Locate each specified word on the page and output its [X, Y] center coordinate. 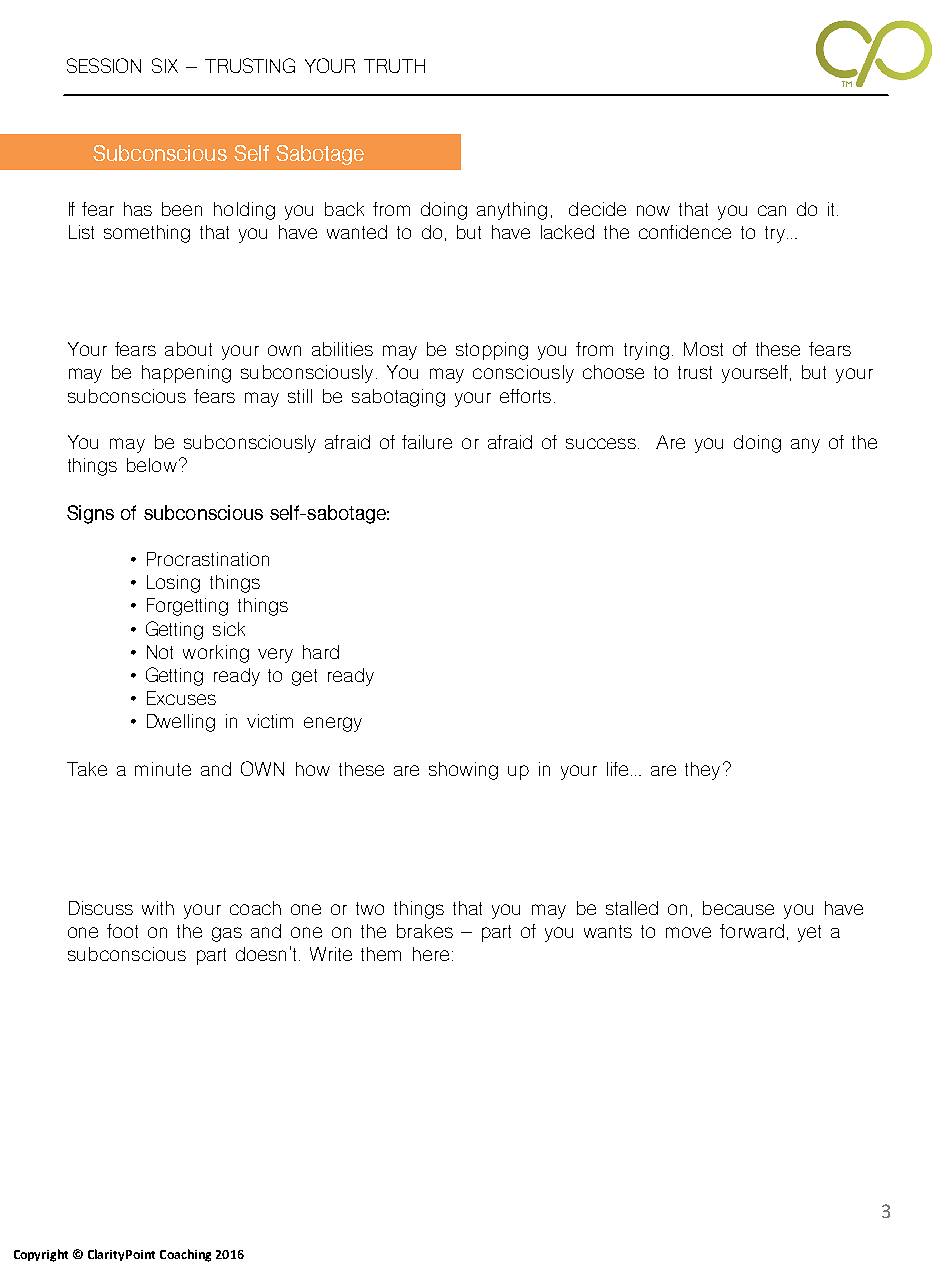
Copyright [41, 1255]
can [772, 210]
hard [321, 652]
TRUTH [394, 66]
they [702, 771]
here [431, 954]
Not [160, 652]
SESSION [104, 65]
